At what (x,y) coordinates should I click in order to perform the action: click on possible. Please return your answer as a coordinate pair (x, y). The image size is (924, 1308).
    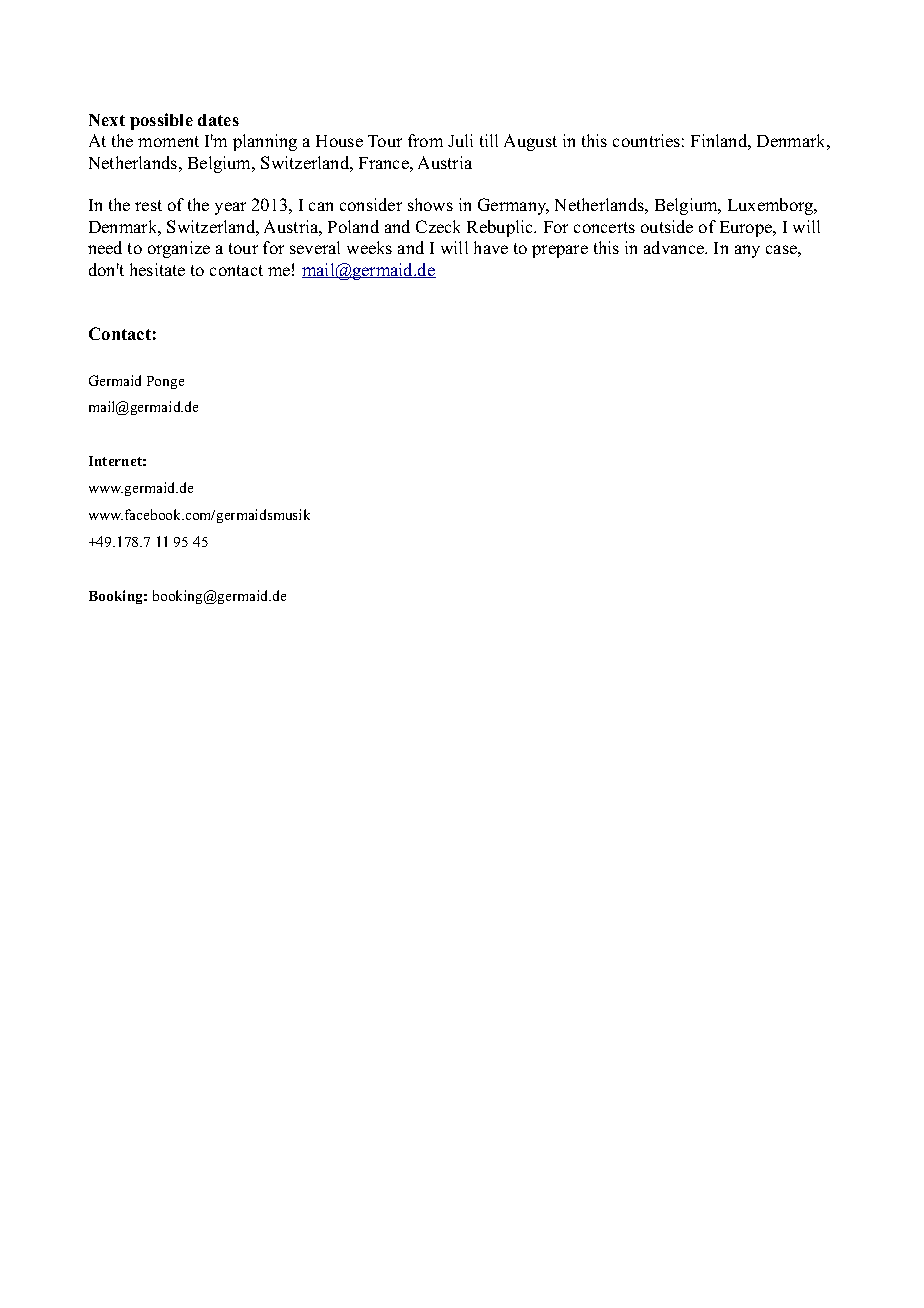
    Looking at the image, I should click on (161, 121).
